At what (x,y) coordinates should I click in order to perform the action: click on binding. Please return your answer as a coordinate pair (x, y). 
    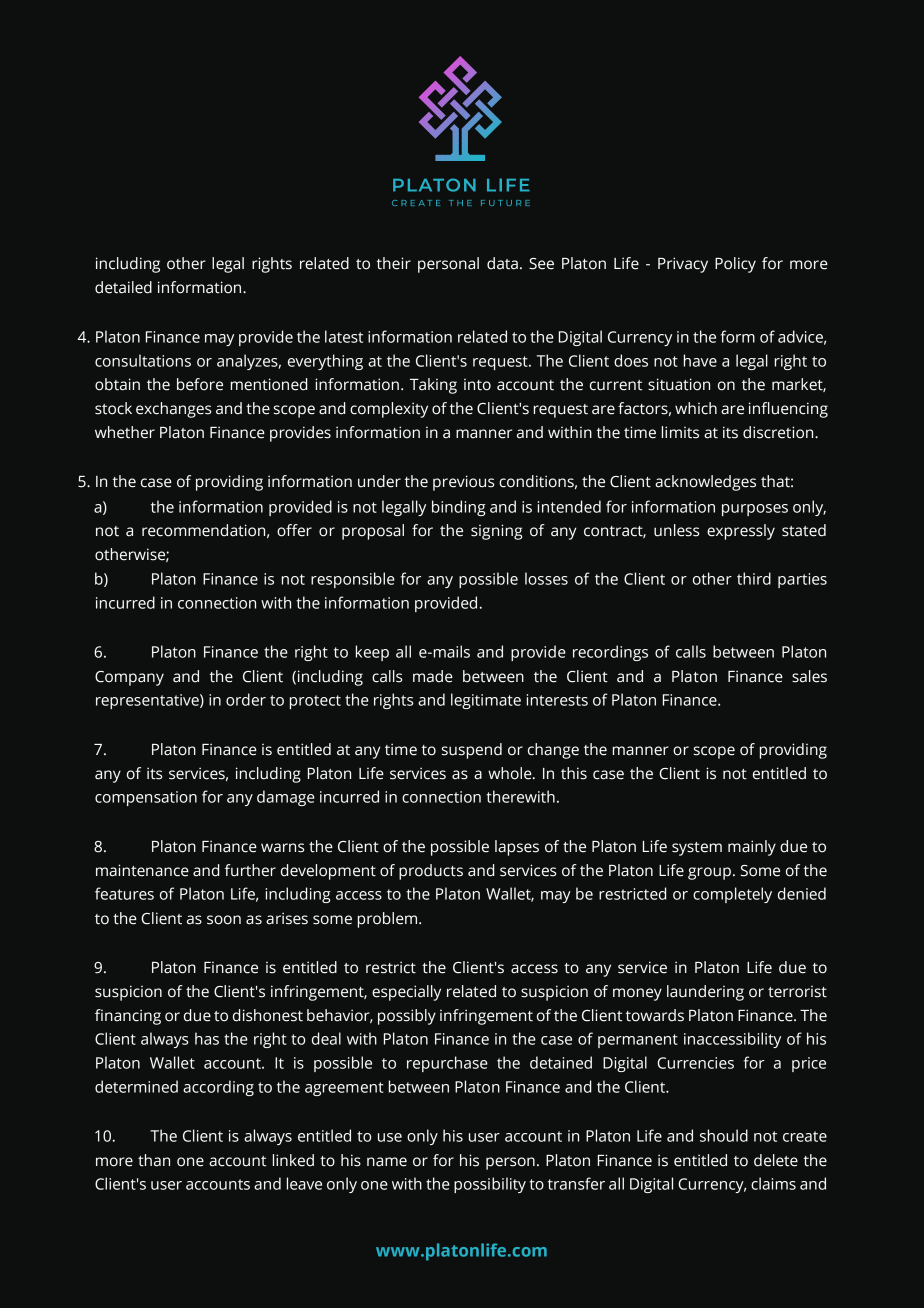
    Looking at the image, I should click on (459, 508).
